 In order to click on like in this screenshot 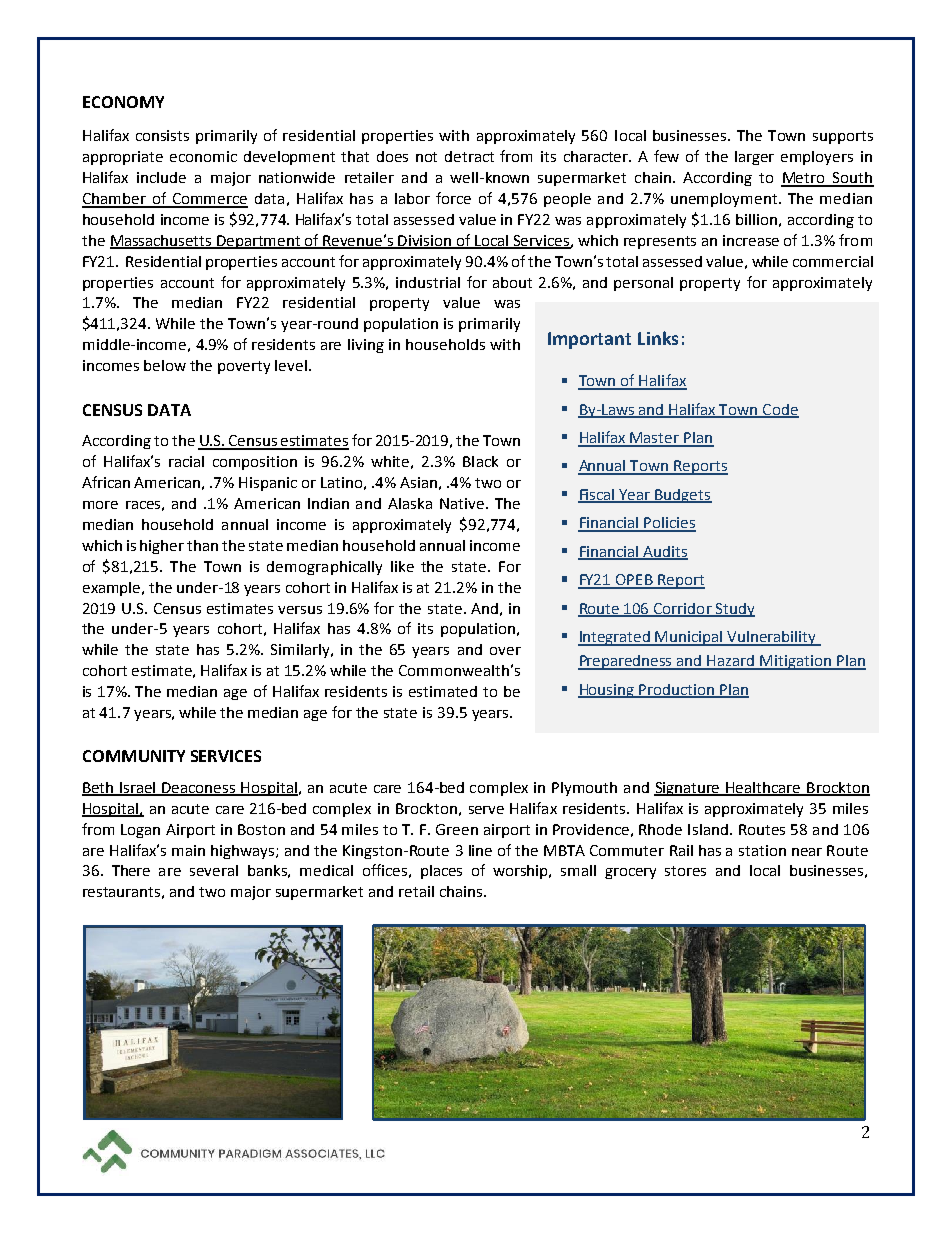, I will do `click(402, 566)`.
